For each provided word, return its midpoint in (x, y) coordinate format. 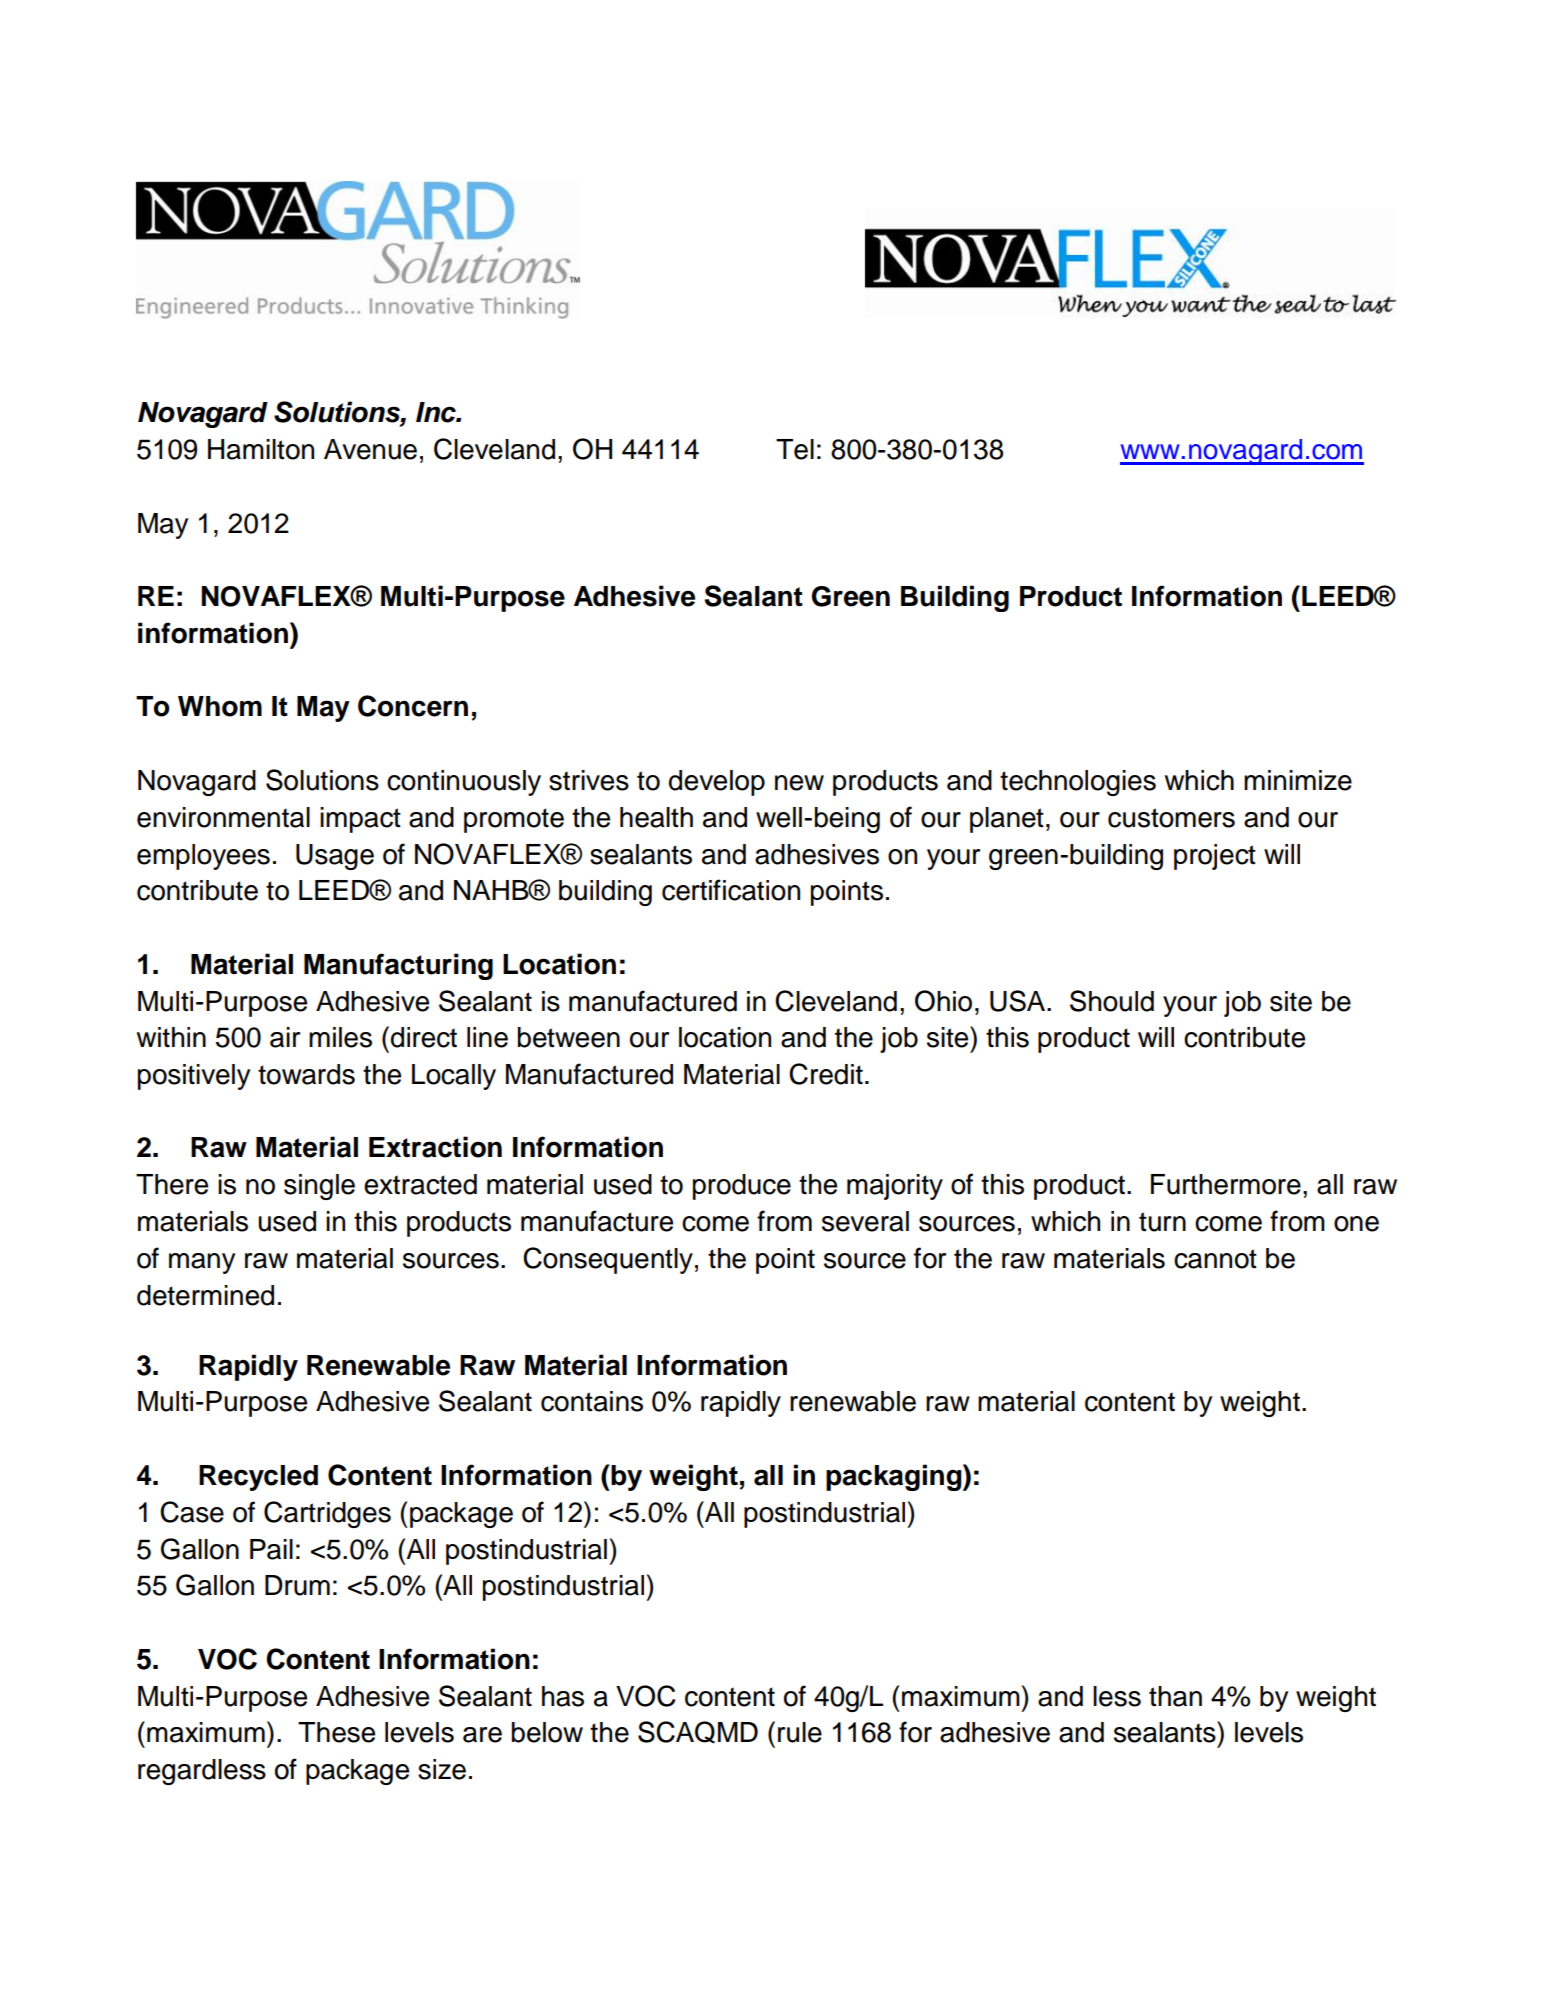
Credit (826, 1074)
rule (800, 1732)
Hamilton (261, 449)
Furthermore (1226, 1184)
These (336, 1732)
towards (306, 1074)
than (1175, 1696)
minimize (1298, 780)
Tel (795, 449)
